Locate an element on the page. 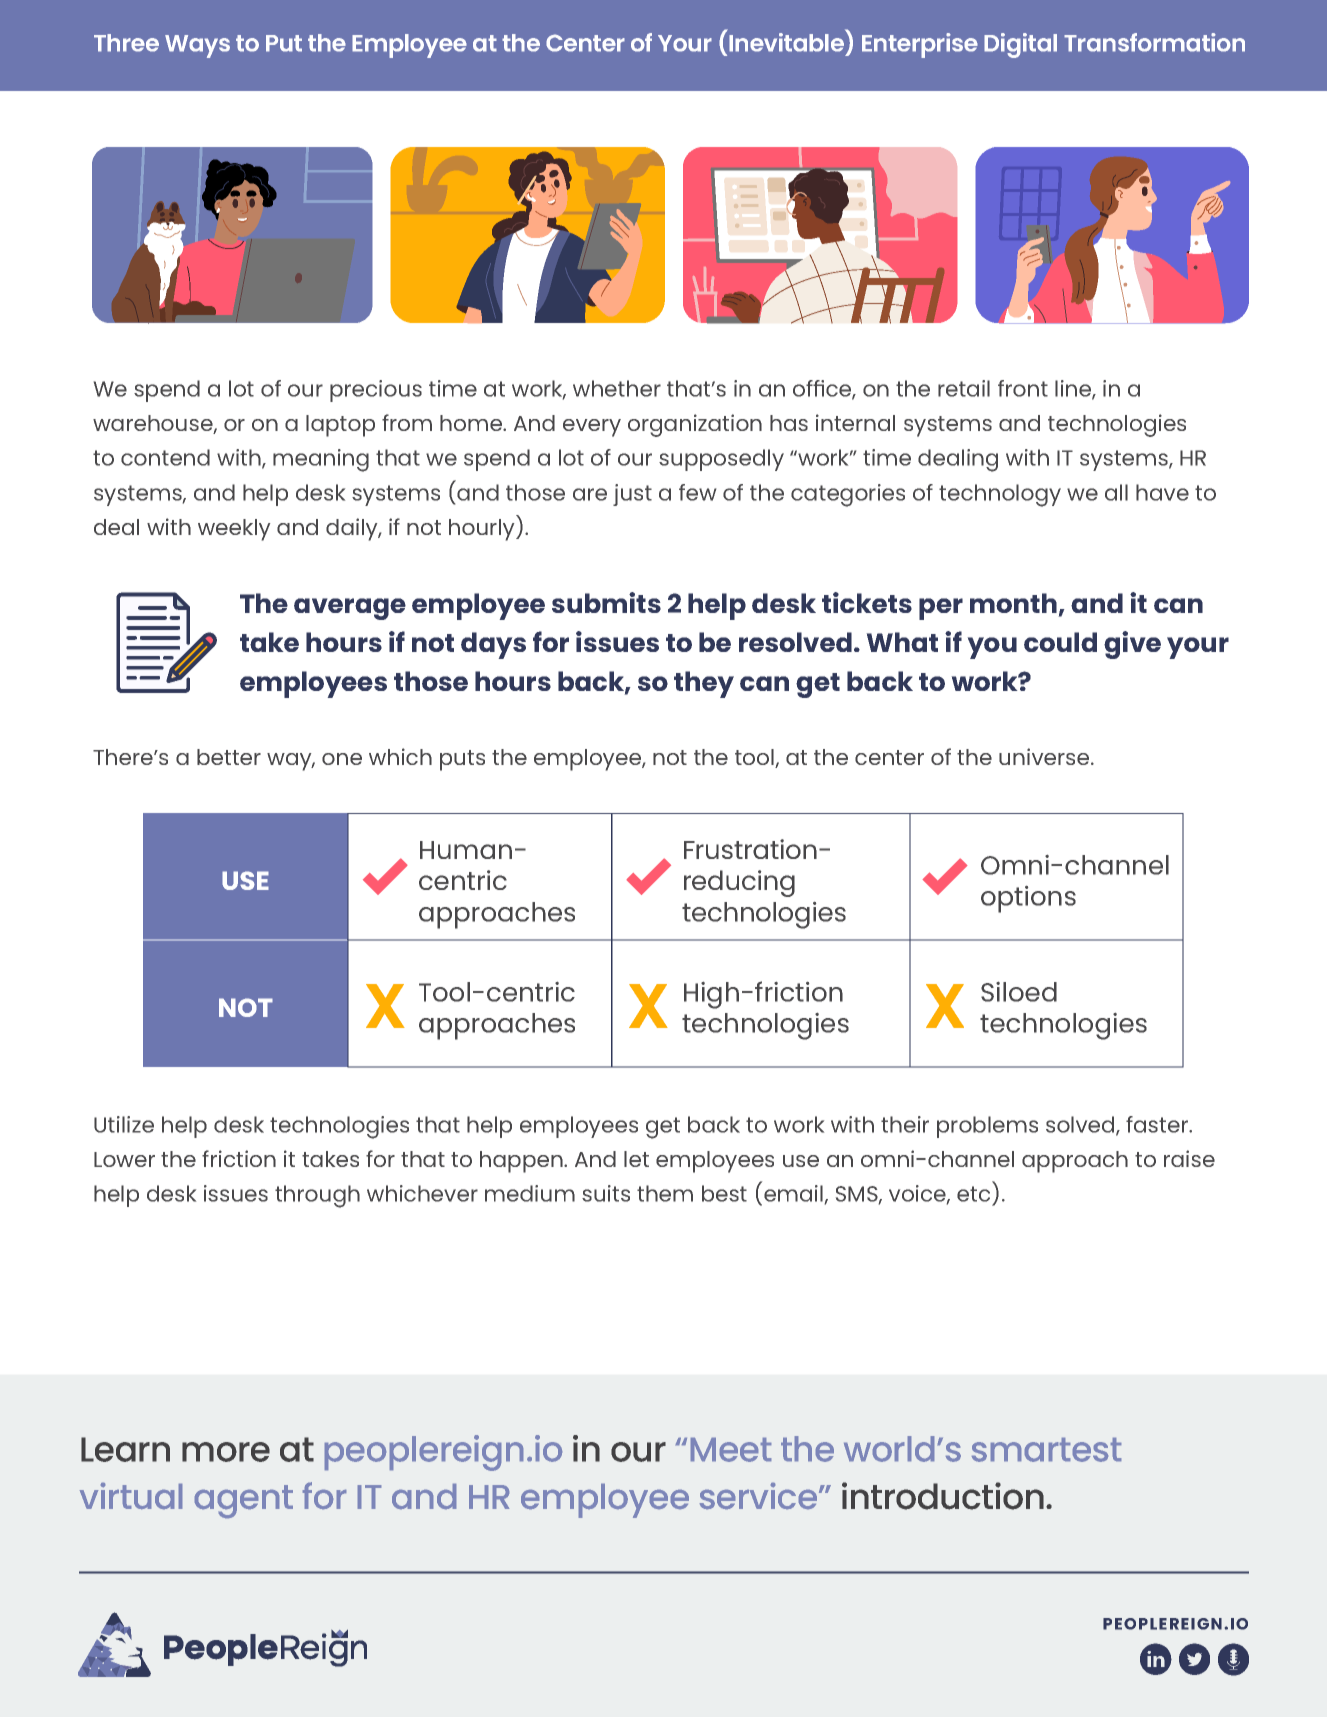  front is located at coordinates (1023, 388).
